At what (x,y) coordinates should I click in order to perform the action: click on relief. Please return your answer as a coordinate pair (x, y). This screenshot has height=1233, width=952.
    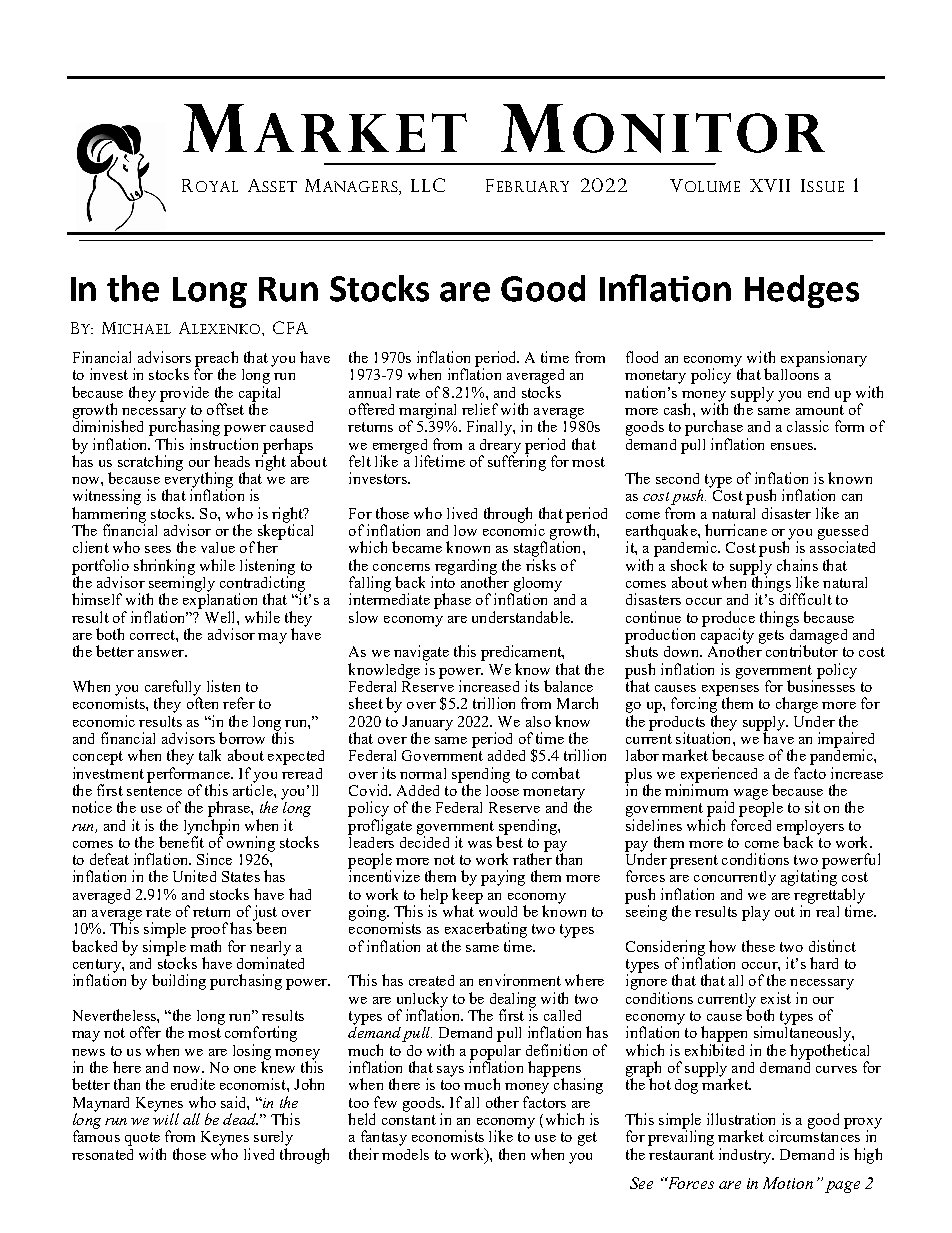
    Looking at the image, I should click on (480, 409).
